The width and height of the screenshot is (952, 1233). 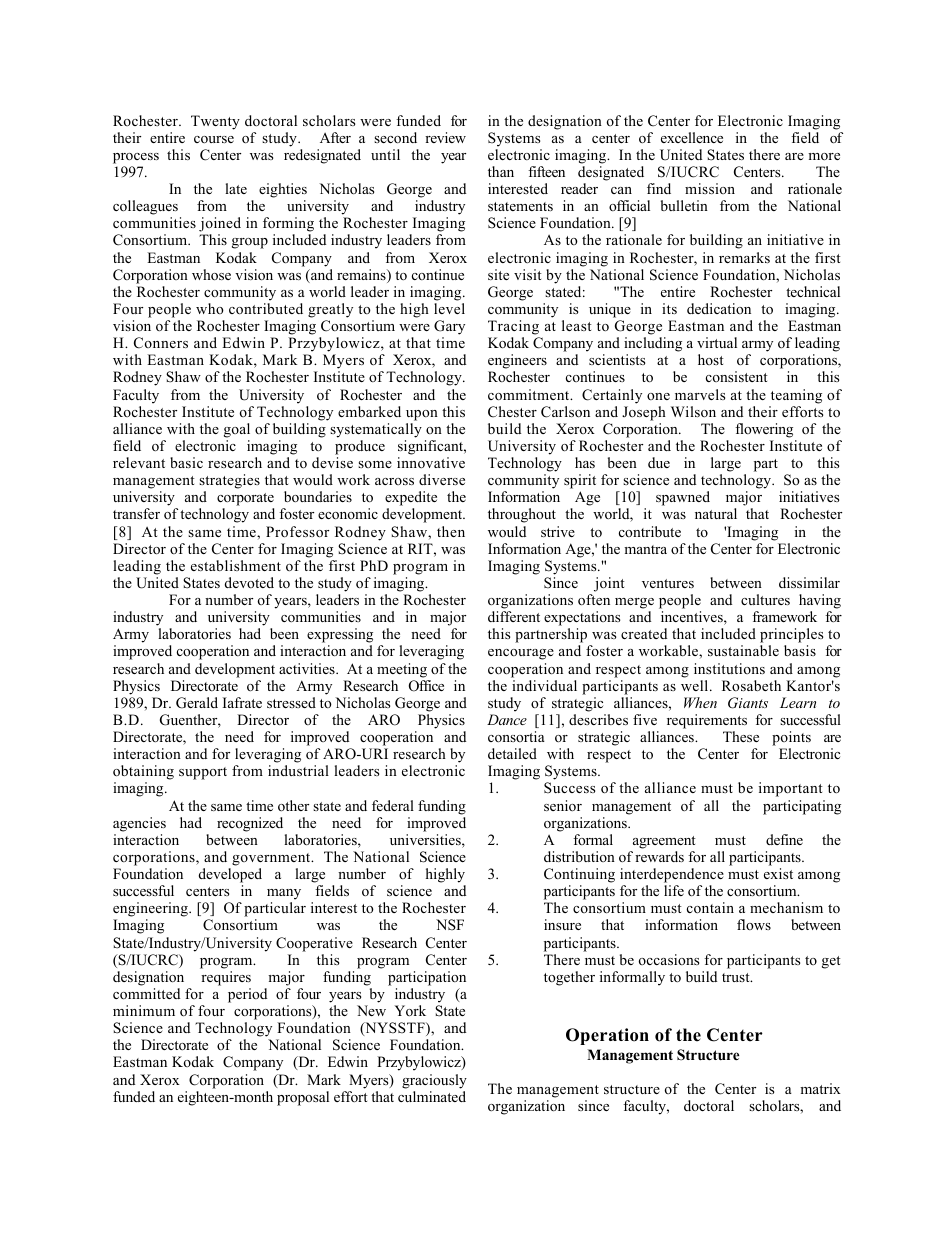 I want to click on These, so click(x=741, y=736).
